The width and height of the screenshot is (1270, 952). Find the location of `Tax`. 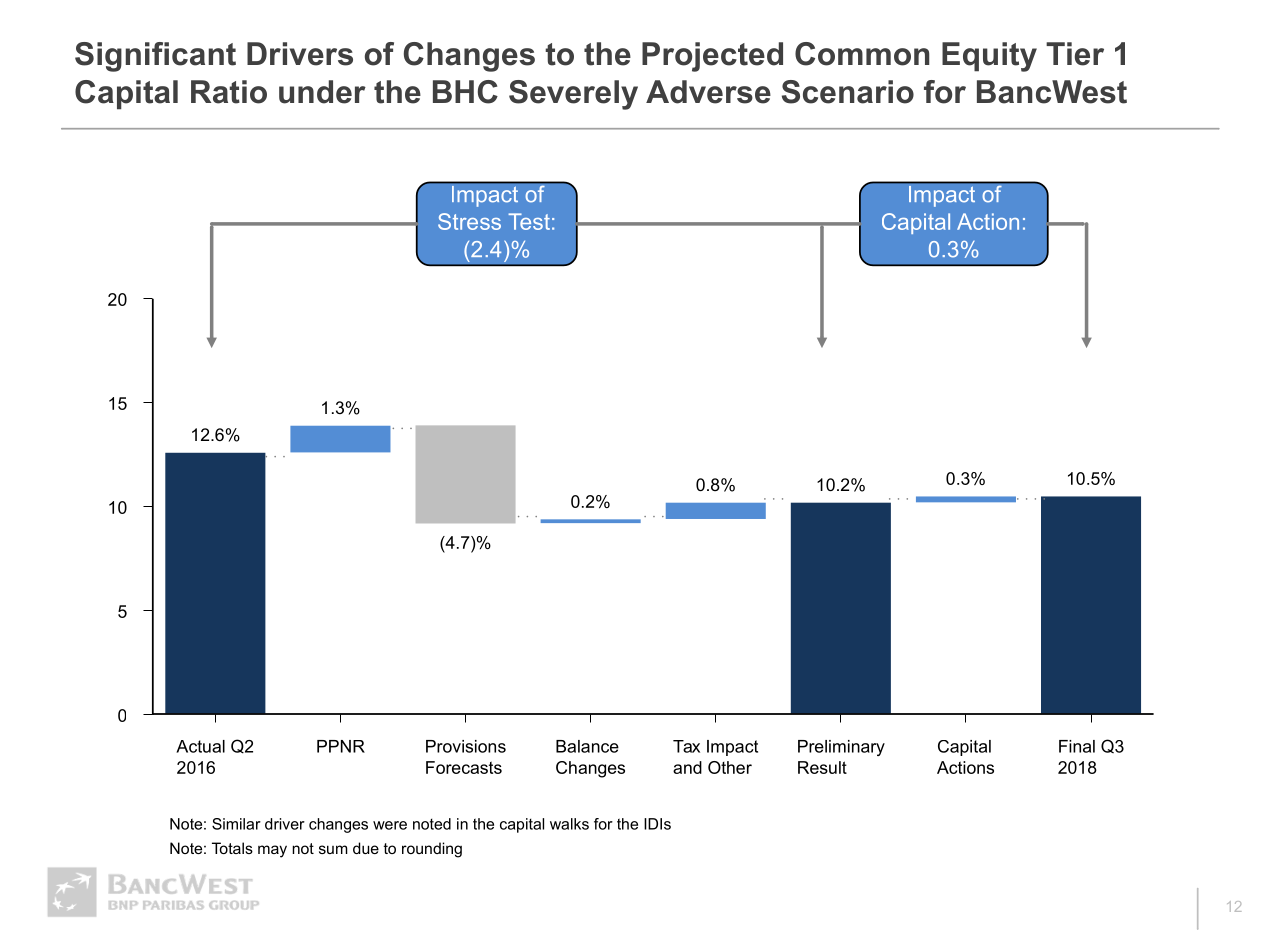

Tax is located at coordinates (686, 746).
